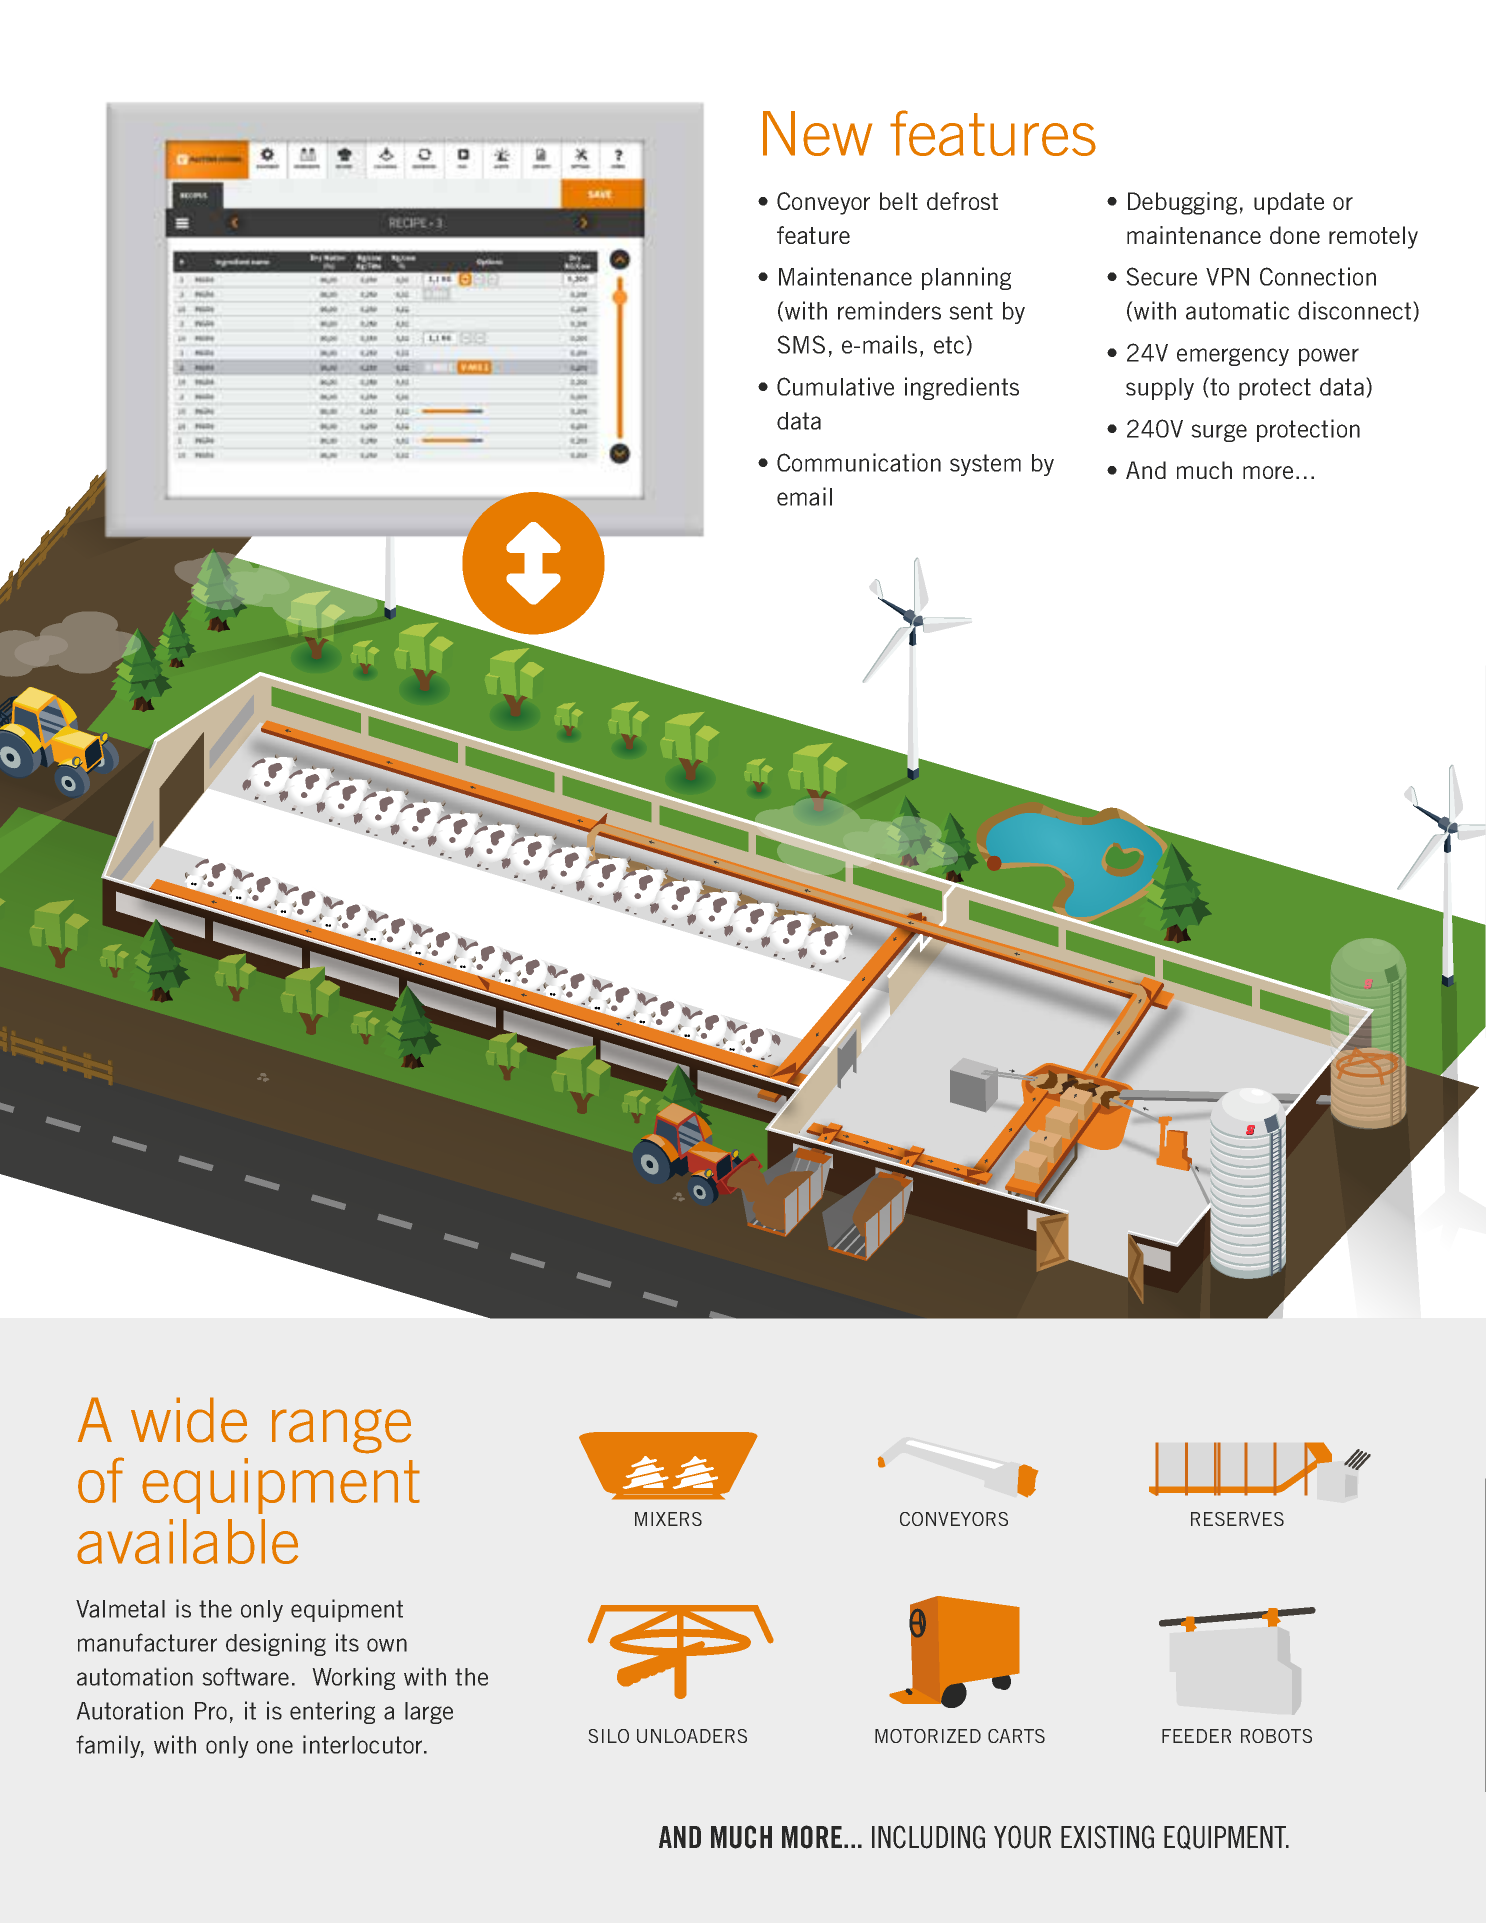 The image size is (1486, 1923). Describe the element at coordinates (1196, 1736) in the page. I see `FEEDER` at that location.
